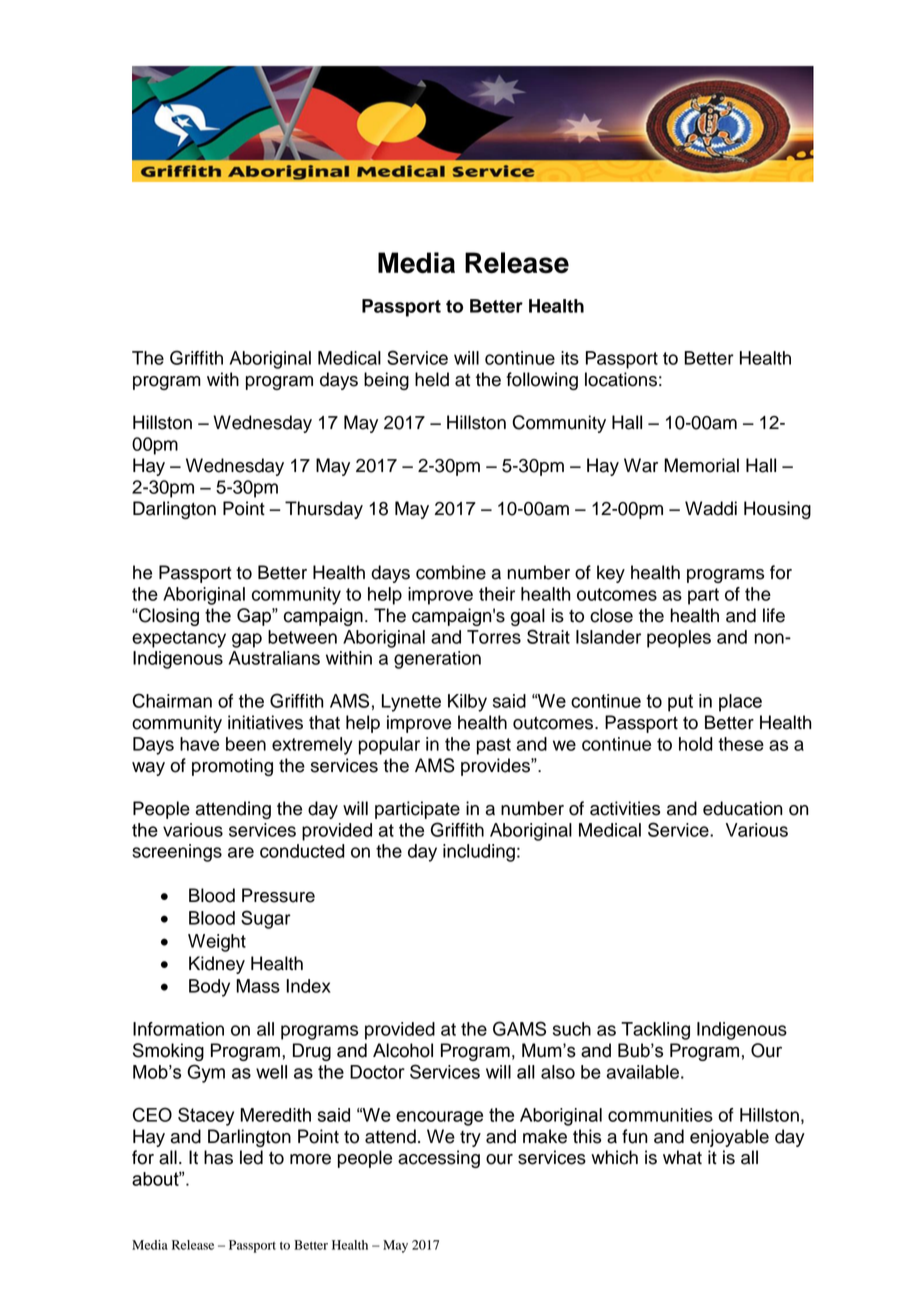 The image size is (924, 1308). Describe the element at coordinates (432, 379) in the document. I see `held` at that location.
